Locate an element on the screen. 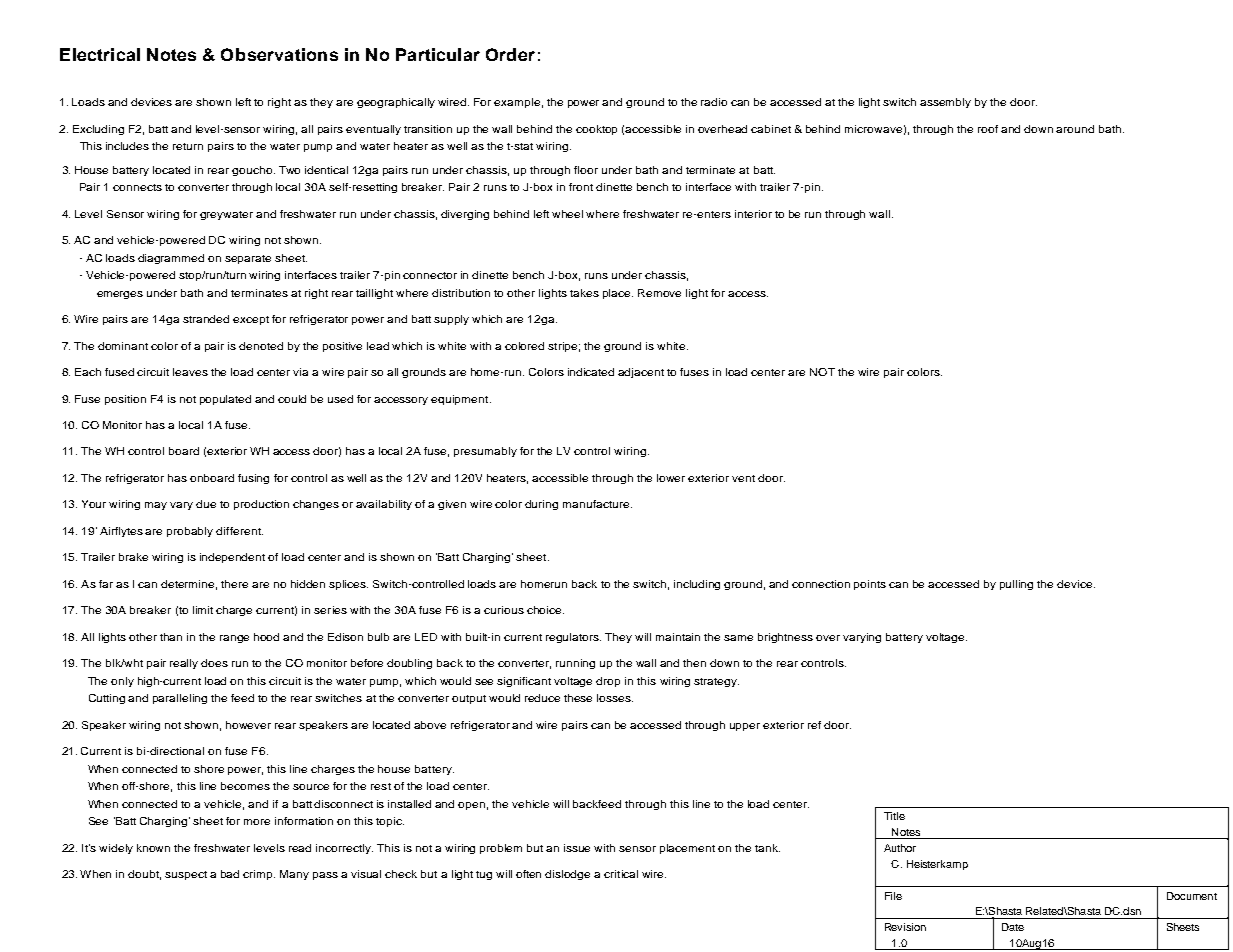 The height and width of the screenshot is (952, 1233). losses is located at coordinates (615, 698).
